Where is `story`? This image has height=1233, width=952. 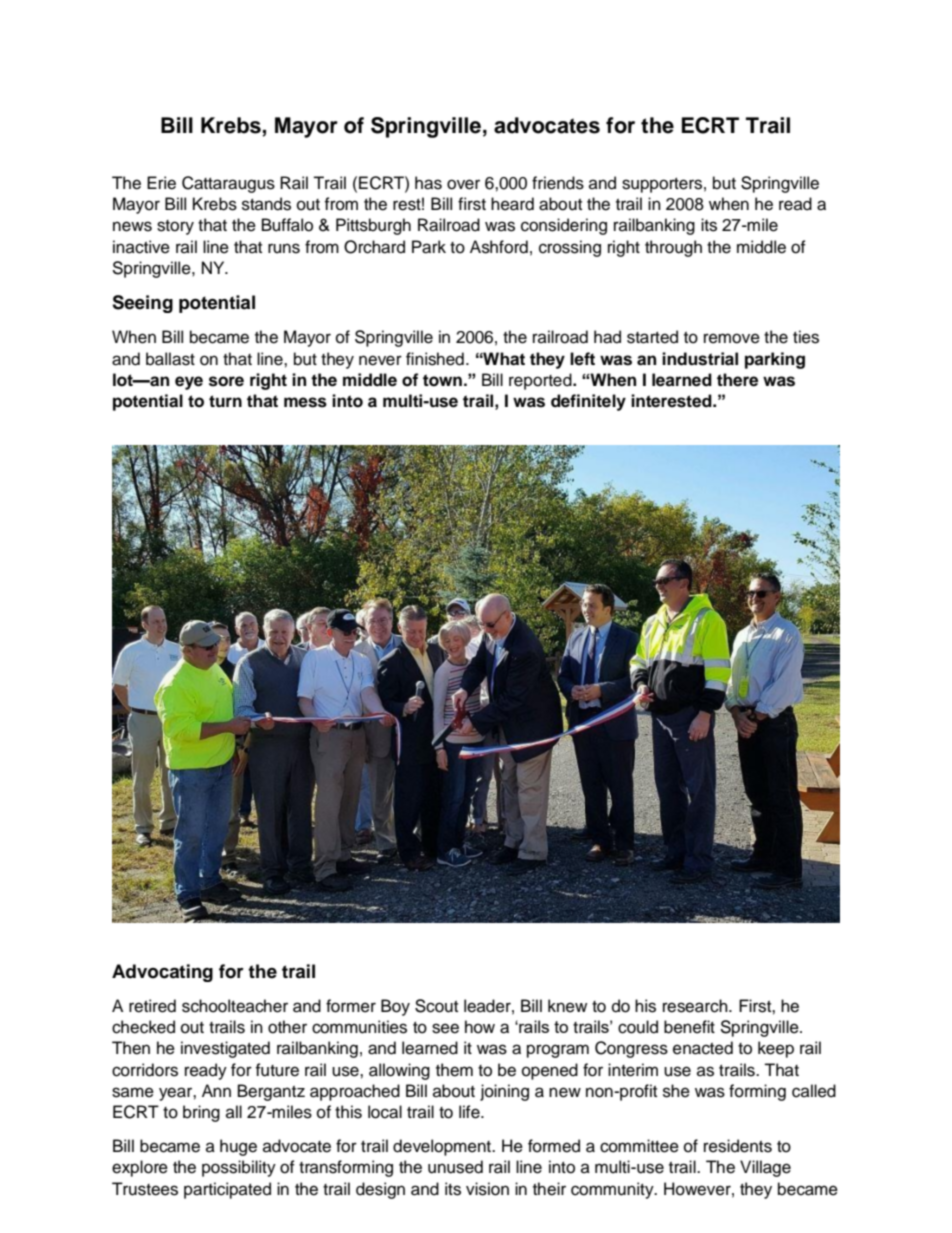
story is located at coordinates (175, 227).
